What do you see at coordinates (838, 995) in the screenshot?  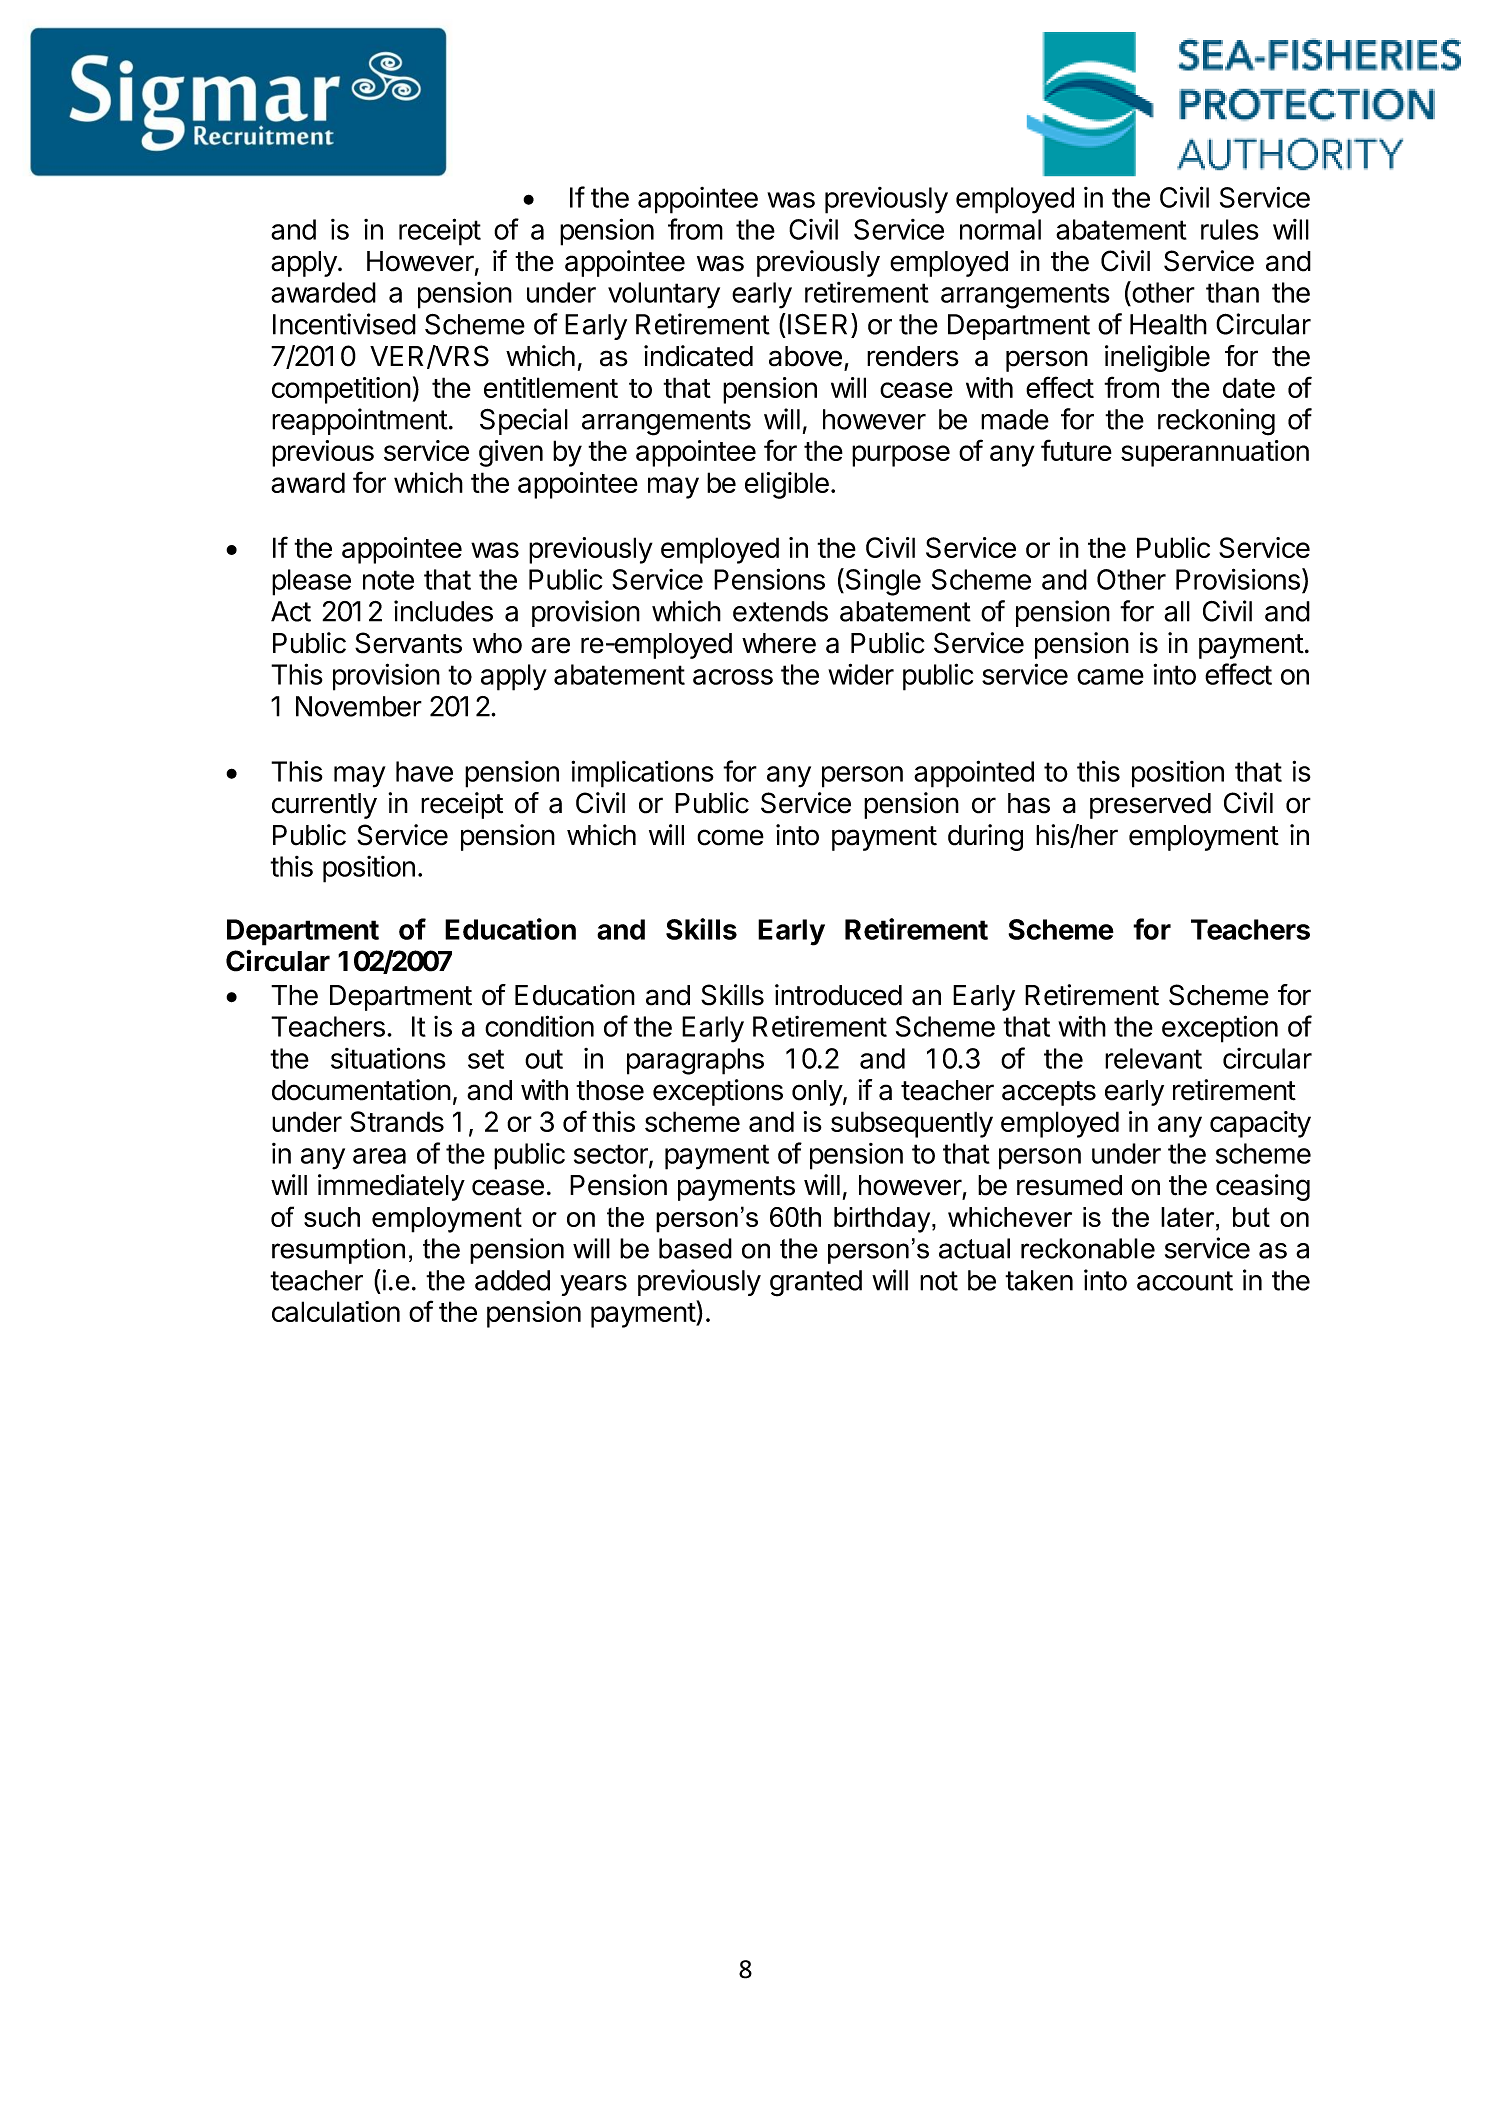 I see `introduced` at bounding box center [838, 995].
